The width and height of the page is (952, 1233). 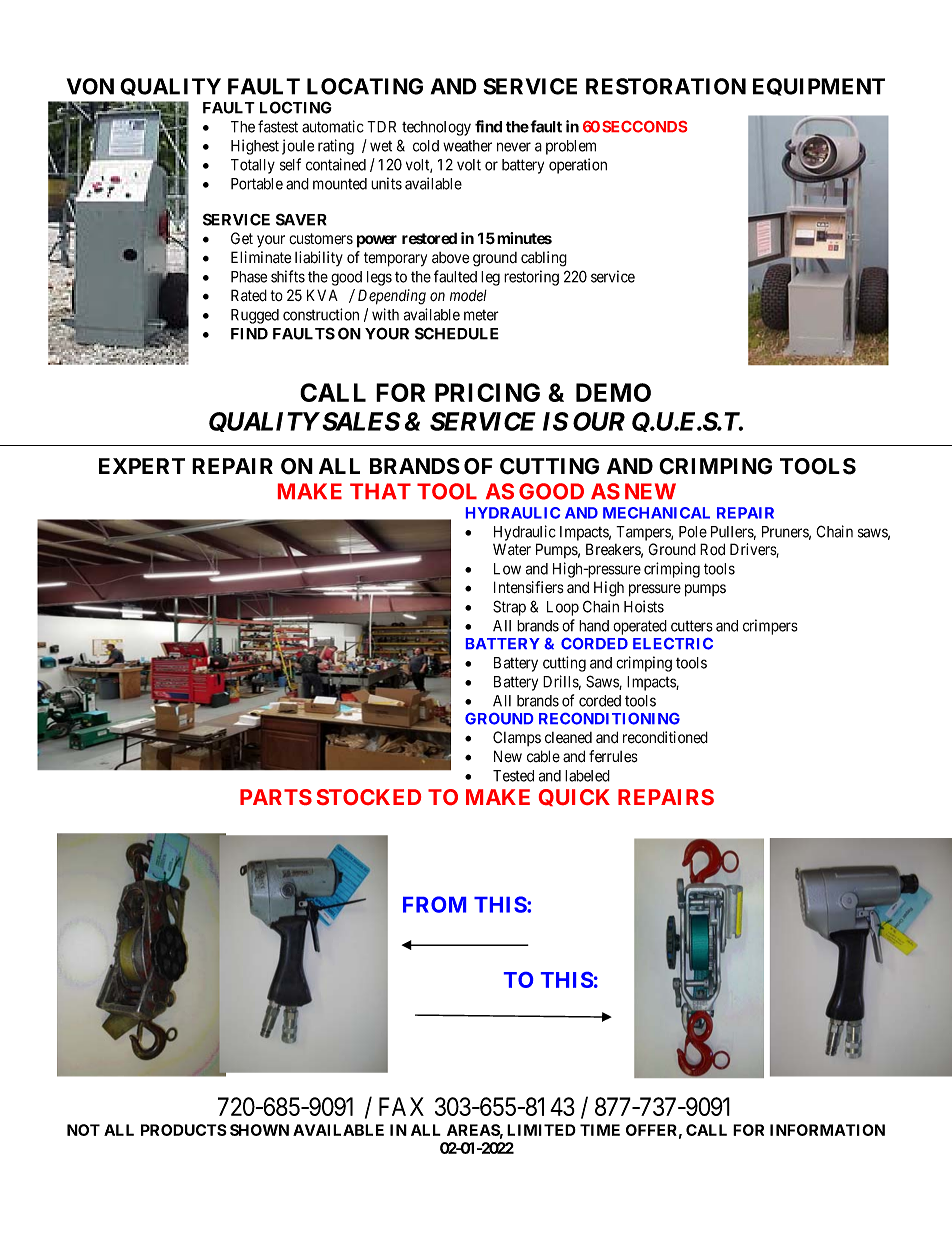 What do you see at coordinates (457, 333) in the page?
I see `SCHEDULE` at bounding box center [457, 333].
